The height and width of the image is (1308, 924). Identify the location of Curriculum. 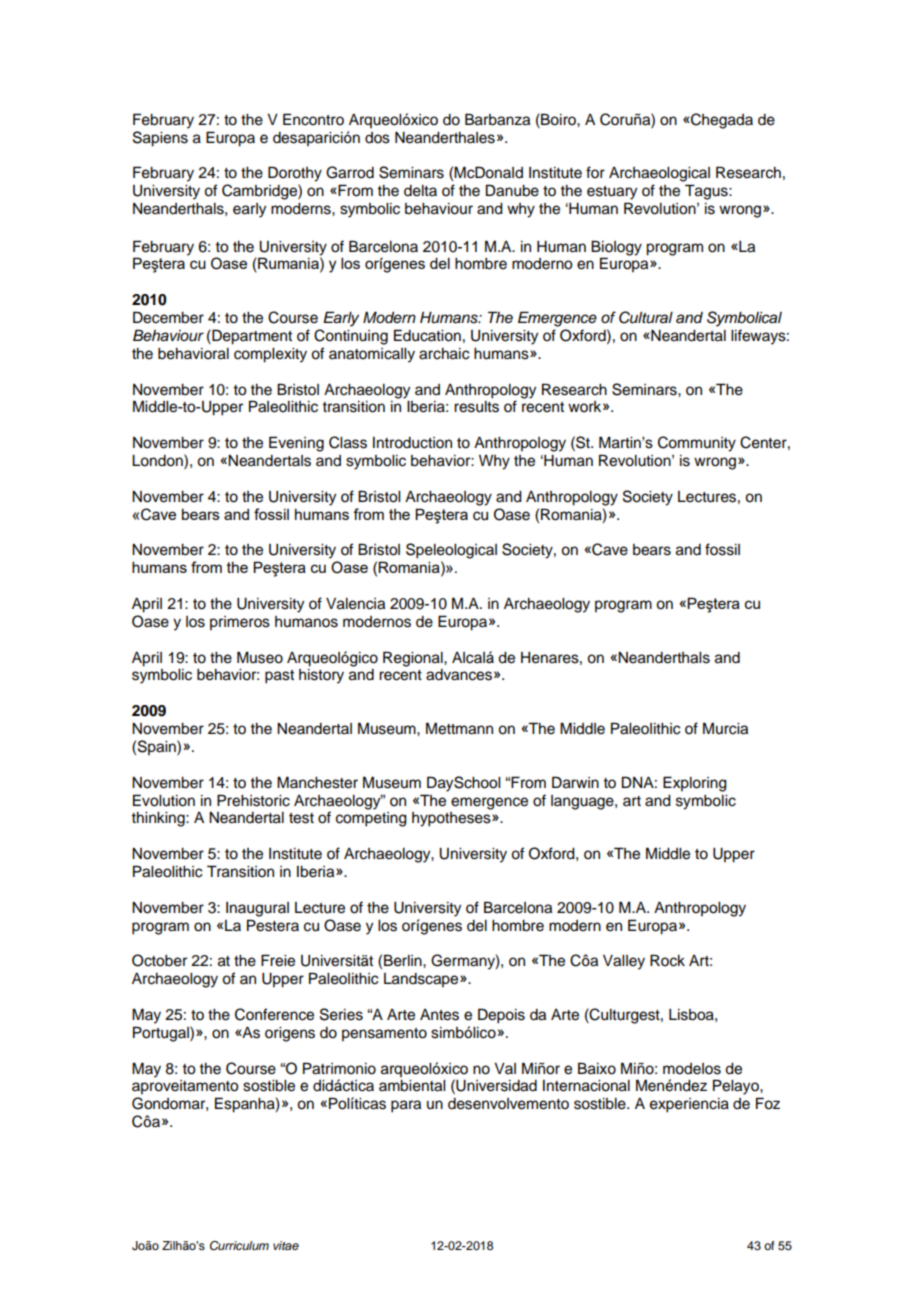
(239, 1246).
